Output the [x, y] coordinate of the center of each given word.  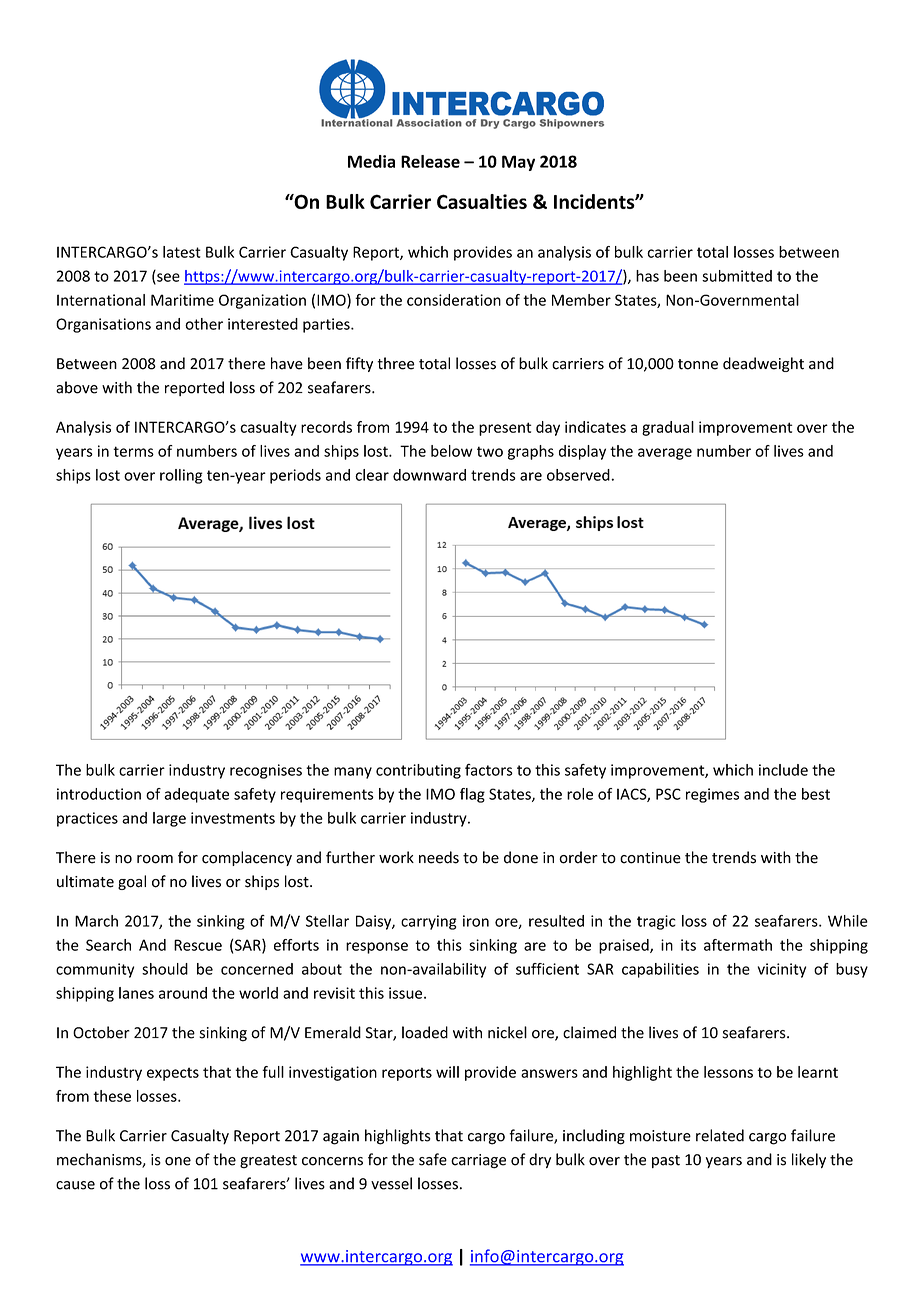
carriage [478, 1161]
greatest [268, 1162]
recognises [266, 771]
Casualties [482, 201]
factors [489, 770]
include [783, 770]
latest [182, 252]
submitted [737, 276]
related [720, 1135]
